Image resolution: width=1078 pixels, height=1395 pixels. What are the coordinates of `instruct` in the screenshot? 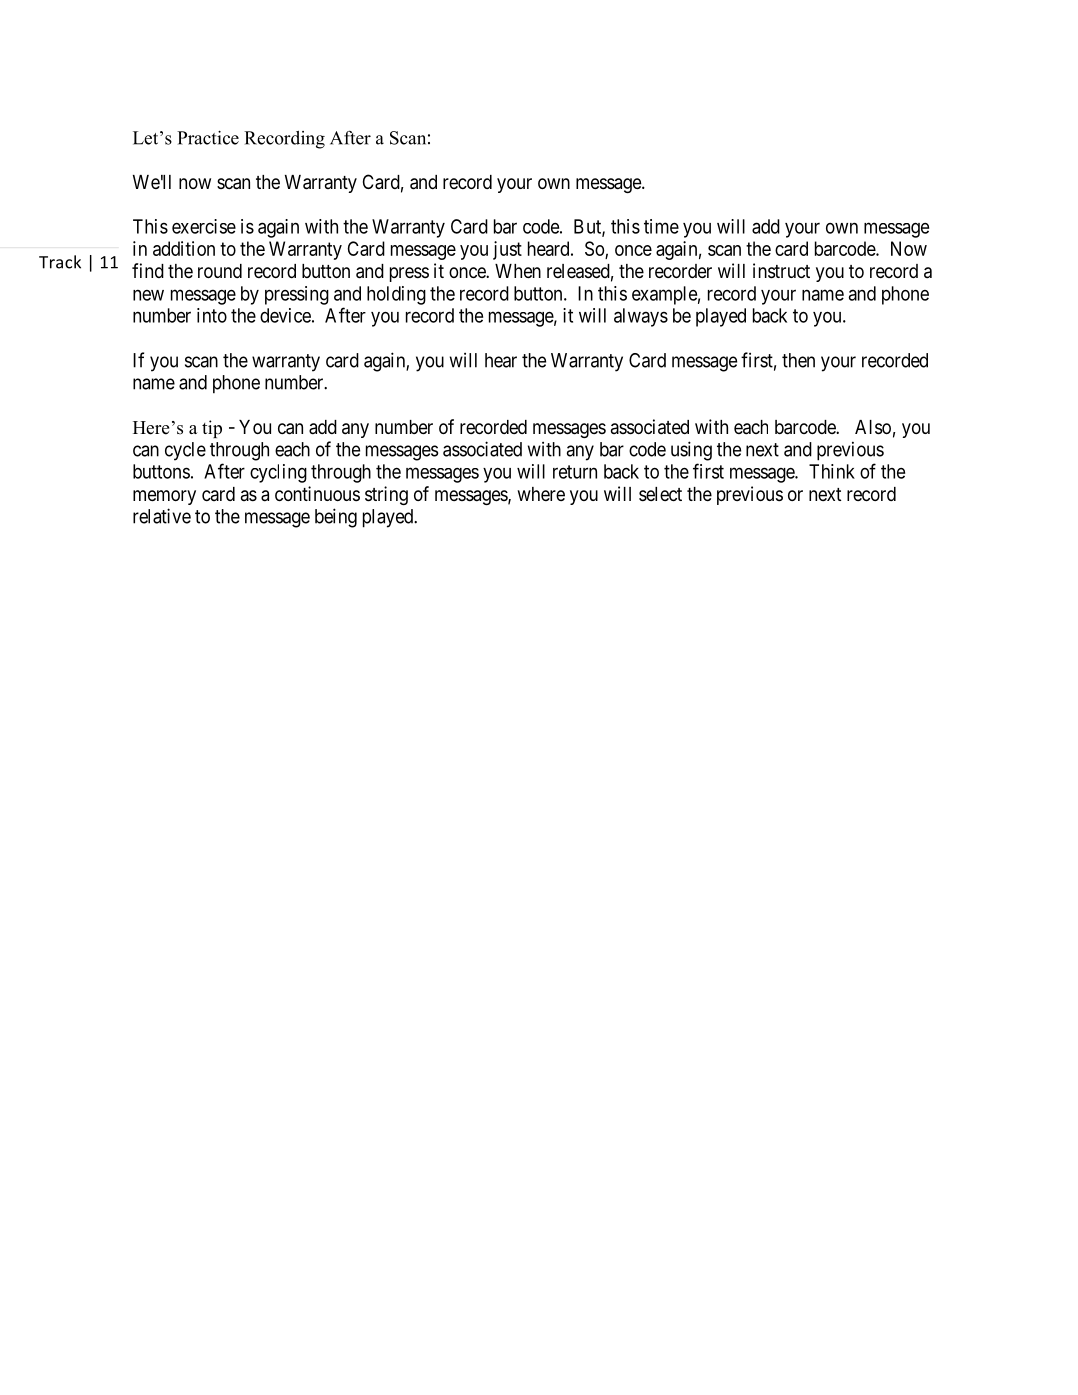 It's located at (781, 271).
